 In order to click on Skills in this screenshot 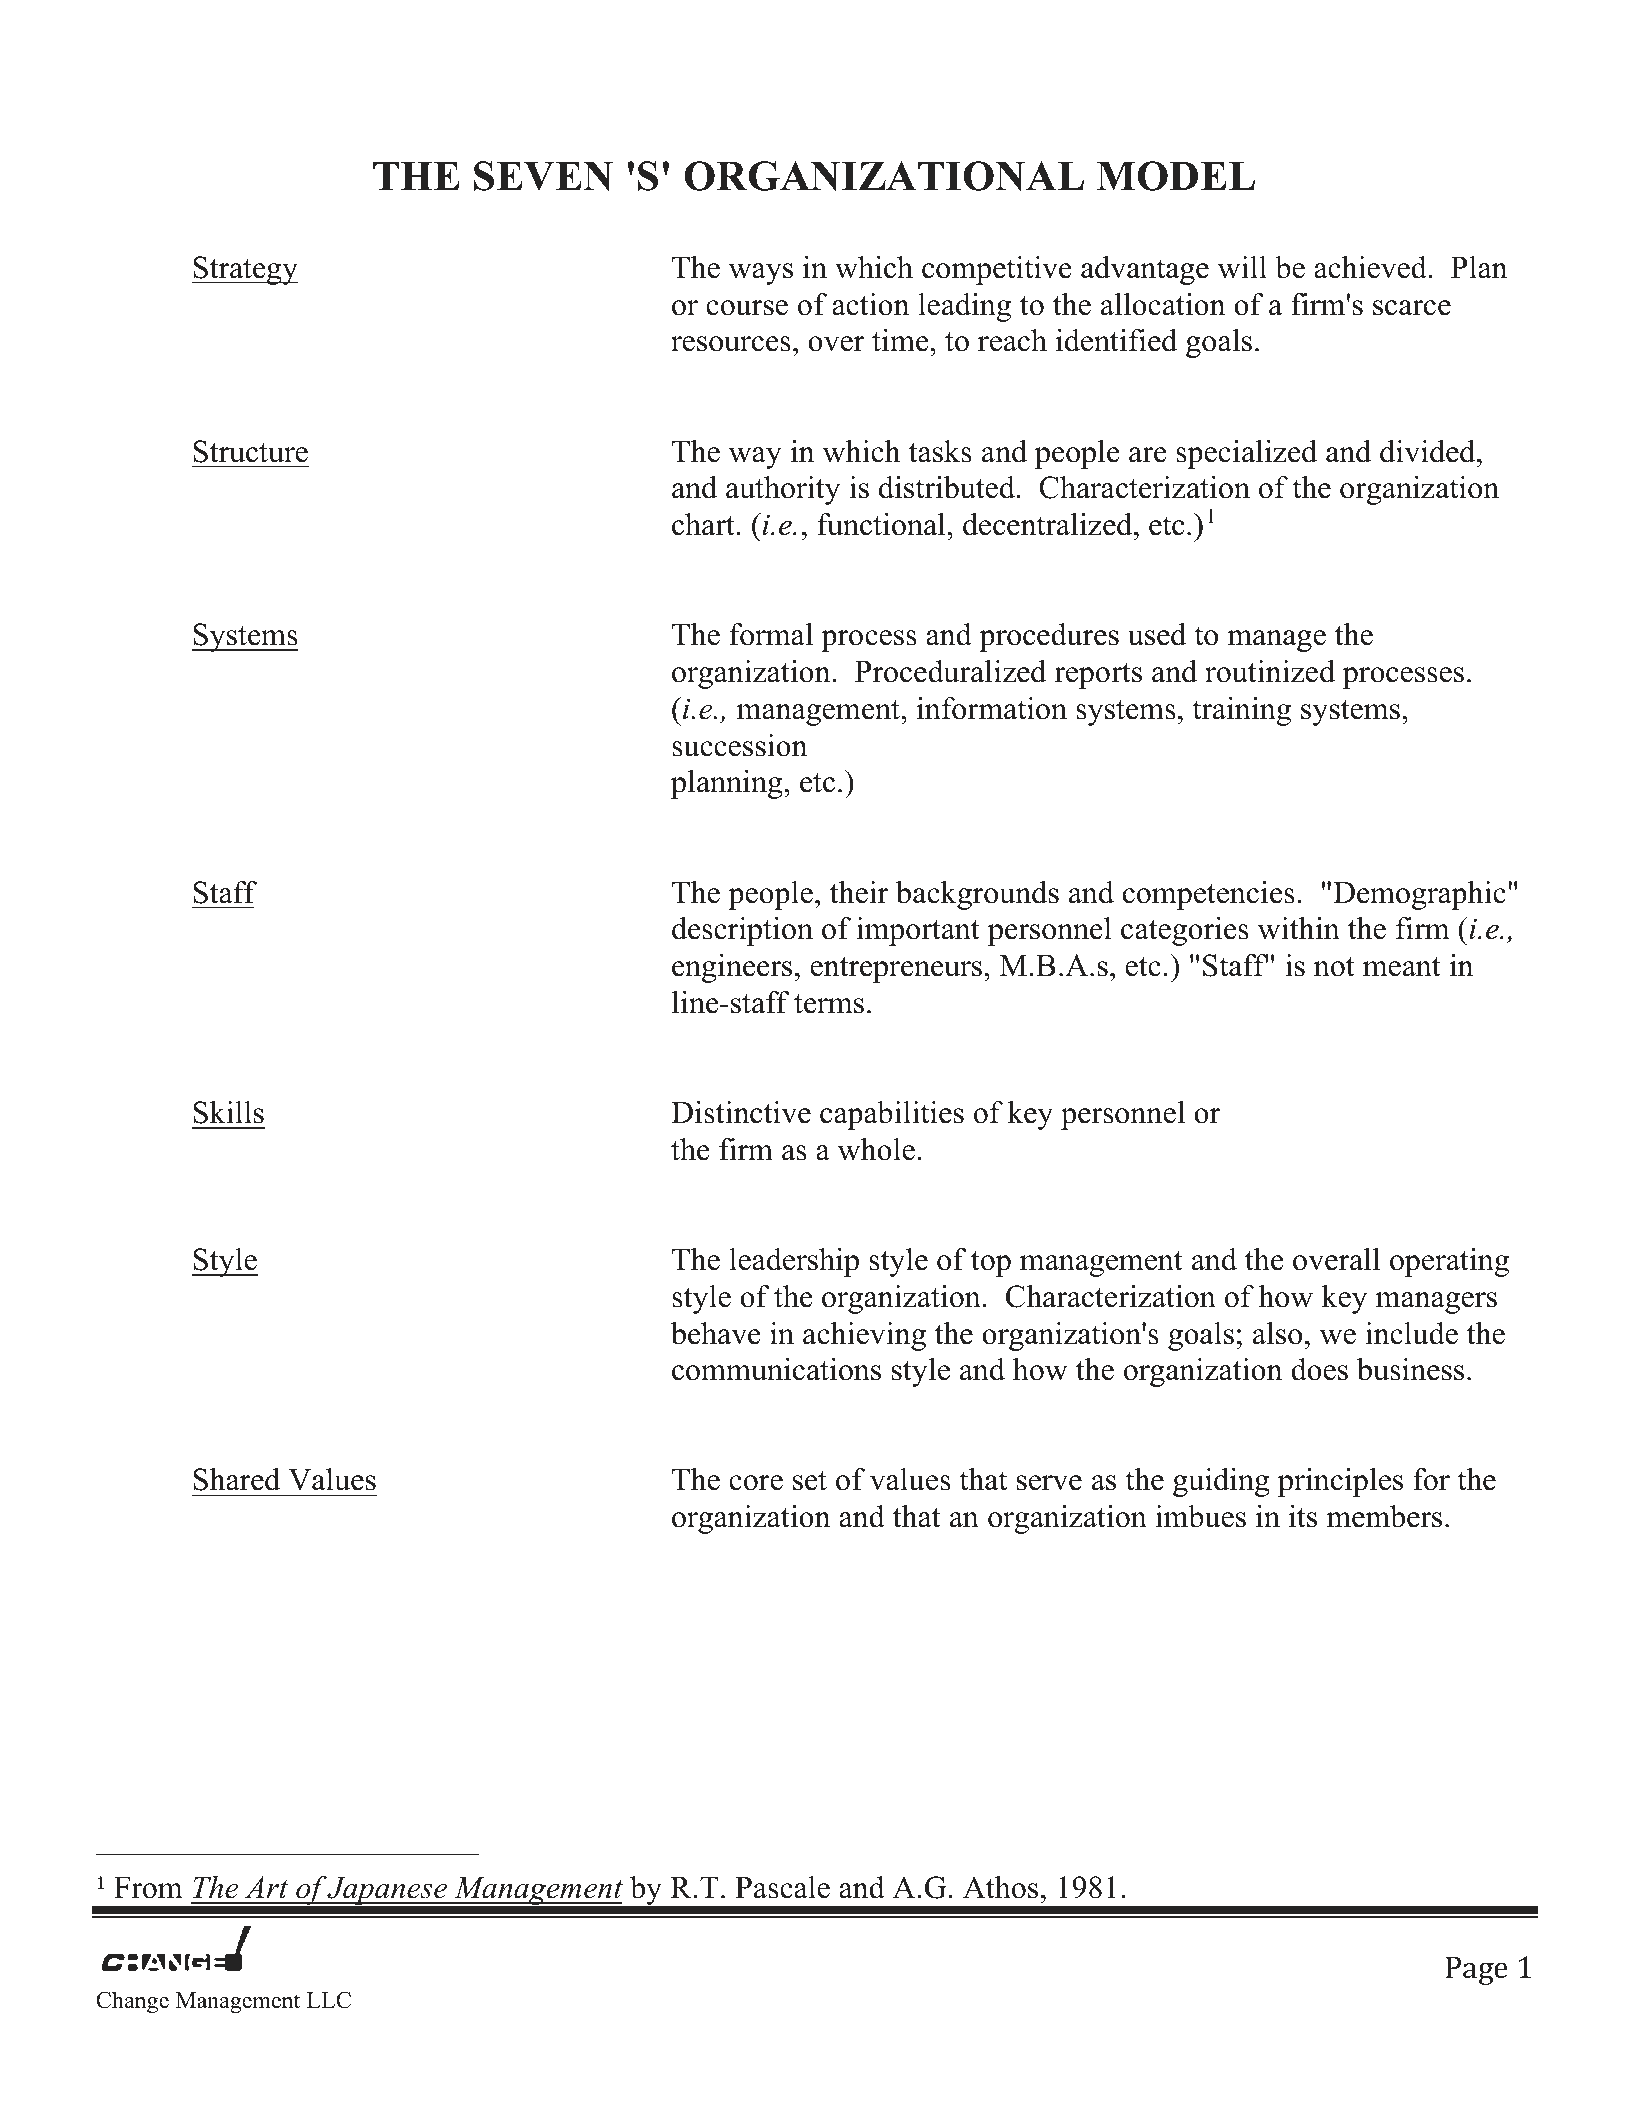, I will do `click(228, 1112)`.
